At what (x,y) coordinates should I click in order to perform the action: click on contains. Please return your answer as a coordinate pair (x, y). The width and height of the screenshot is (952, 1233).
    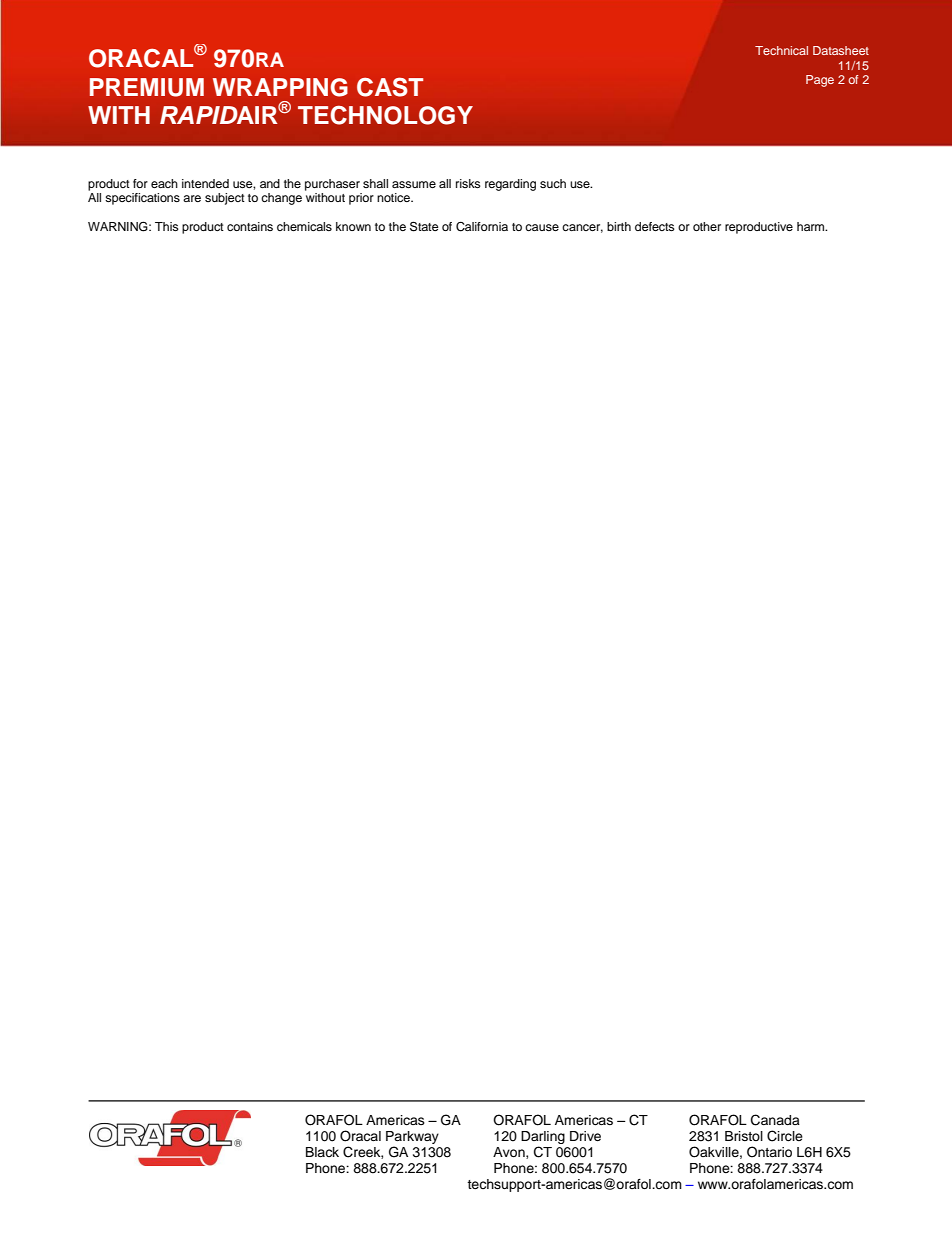
    Looking at the image, I should click on (250, 226).
